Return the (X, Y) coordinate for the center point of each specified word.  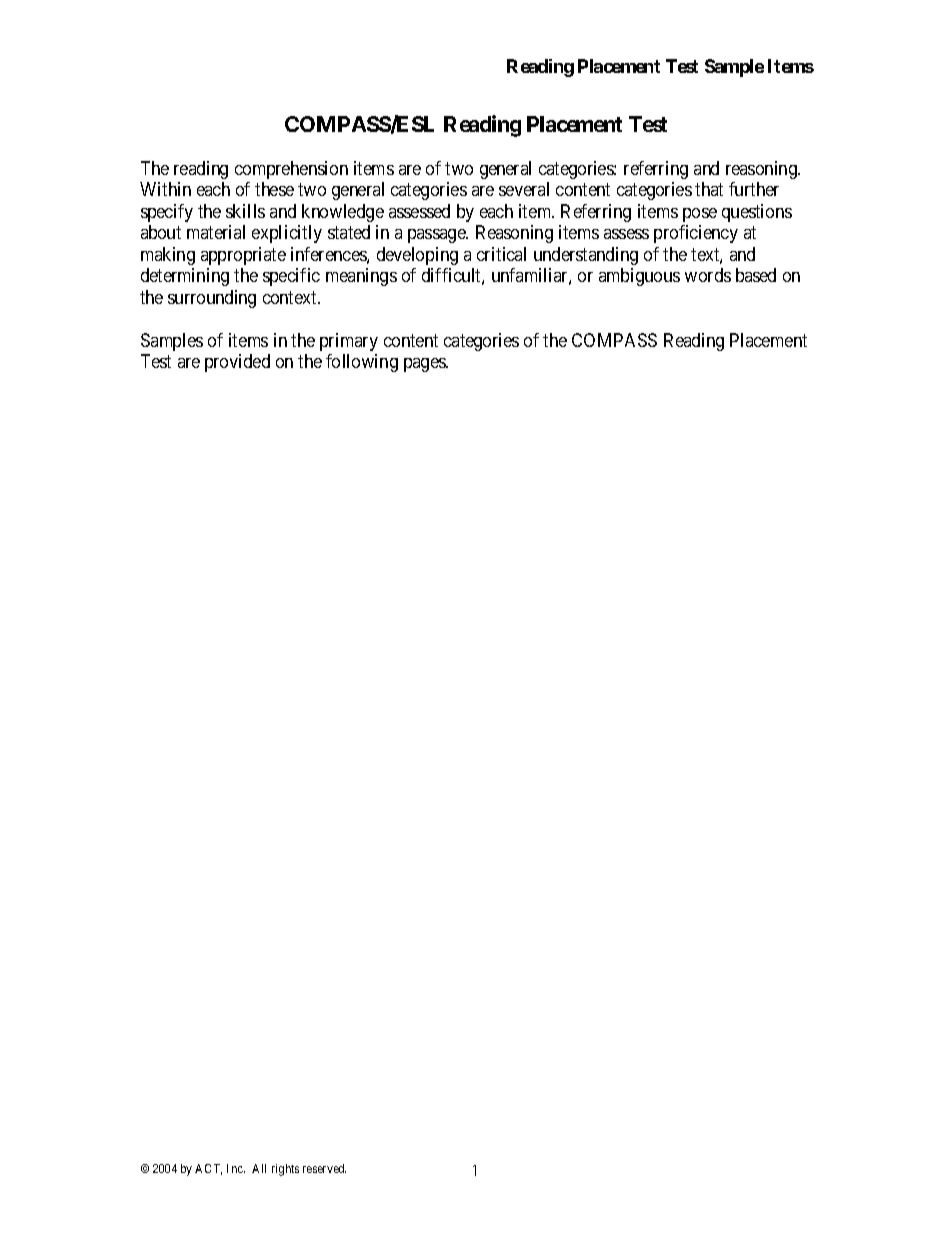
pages (425, 365)
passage (437, 236)
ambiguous (639, 277)
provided (237, 363)
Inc (236, 1168)
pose (700, 215)
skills (245, 211)
